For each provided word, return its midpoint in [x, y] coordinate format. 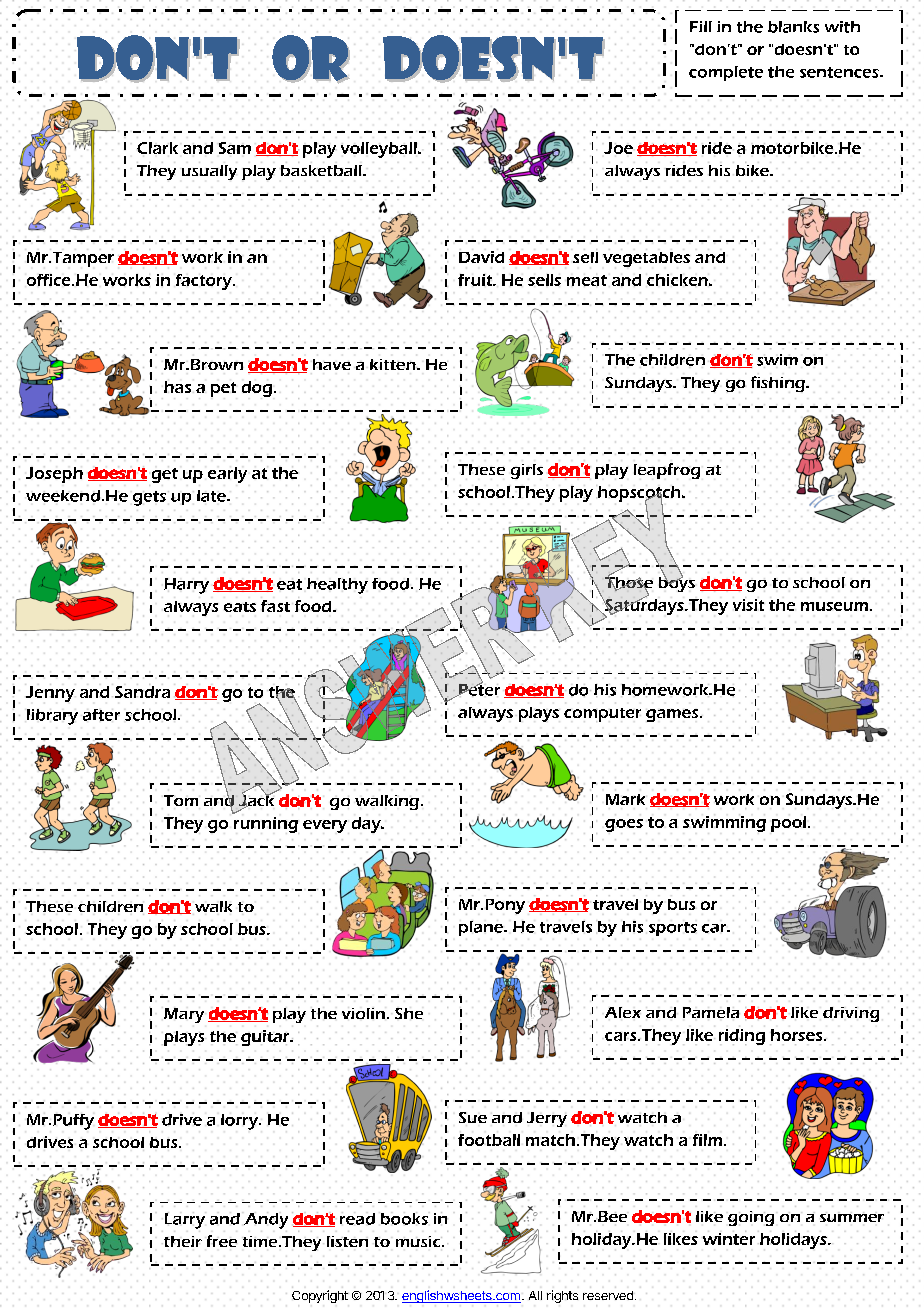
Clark [157, 148]
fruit [476, 280]
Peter [478, 689]
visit [748, 604]
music [419, 1241]
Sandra [142, 691]
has [177, 387]
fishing [779, 384]
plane [482, 928]
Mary [184, 1015]
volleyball [380, 150]
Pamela [711, 1012]
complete [726, 73]
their [182, 1241]
